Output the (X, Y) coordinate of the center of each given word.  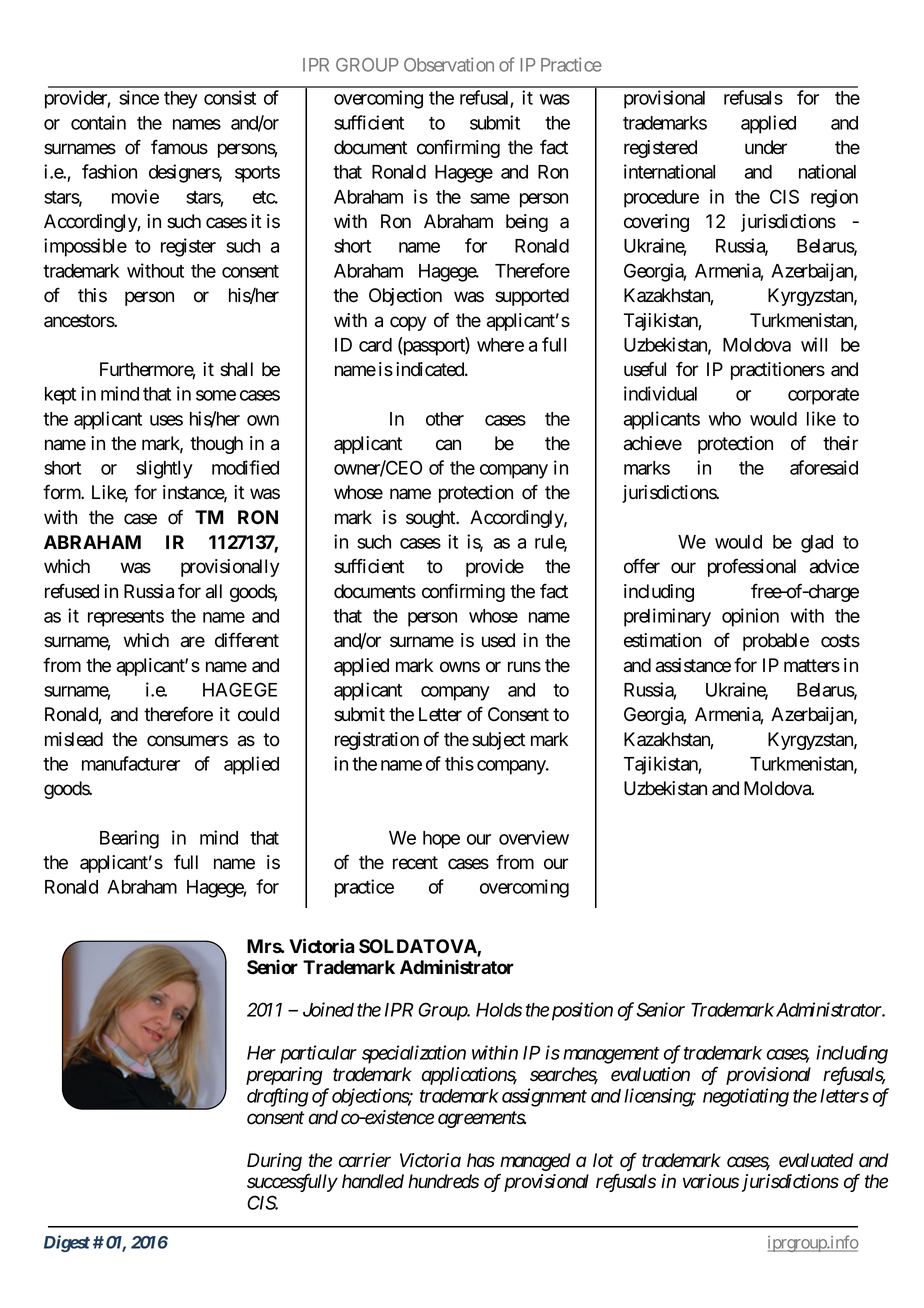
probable (776, 642)
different (247, 640)
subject (498, 741)
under (766, 147)
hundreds (443, 1181)
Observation (449, 64)
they (181, 100)
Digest (67, 1243)
